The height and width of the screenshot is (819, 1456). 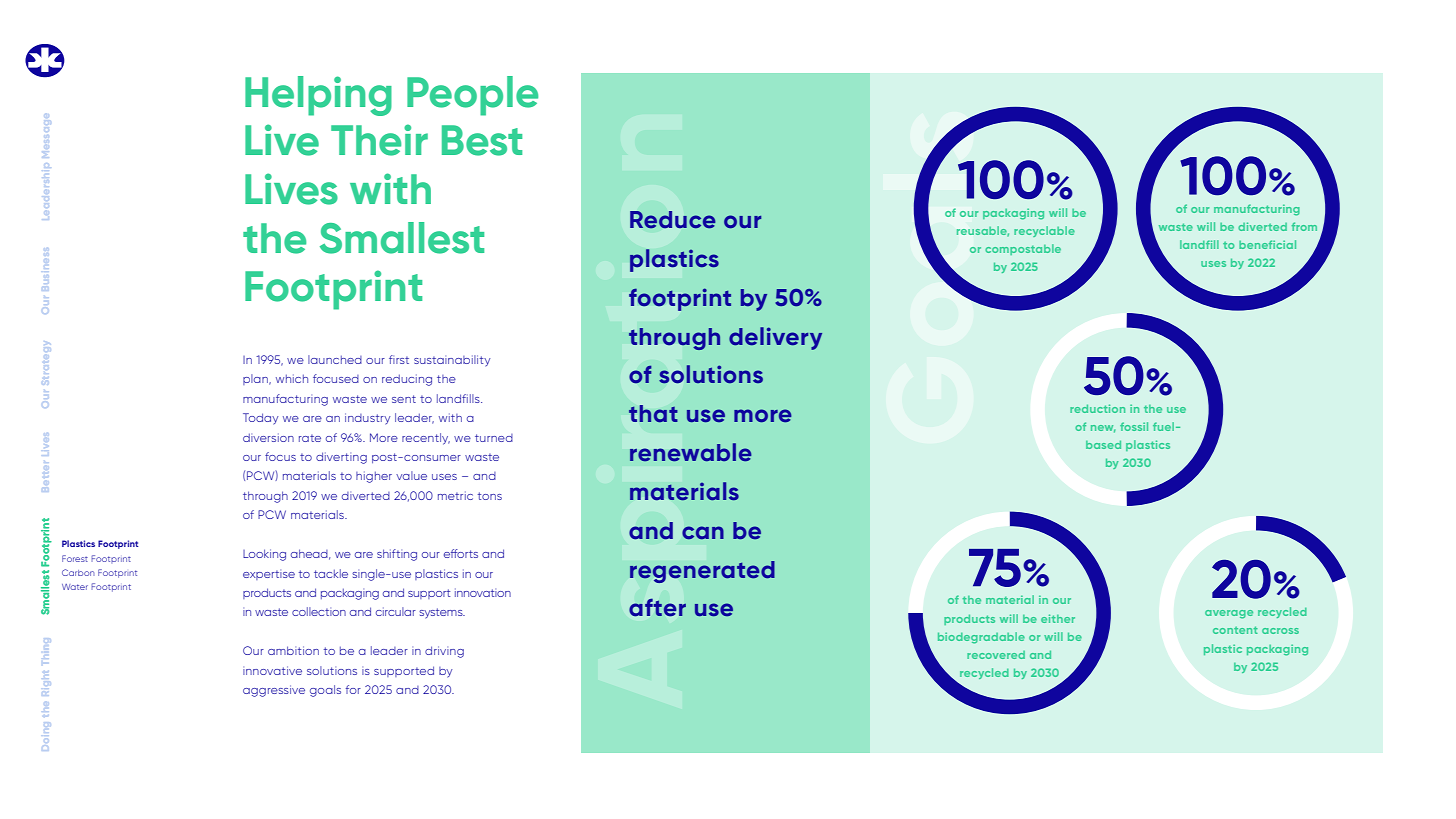 I want to click on recovered, so click(x=996, y=655).
